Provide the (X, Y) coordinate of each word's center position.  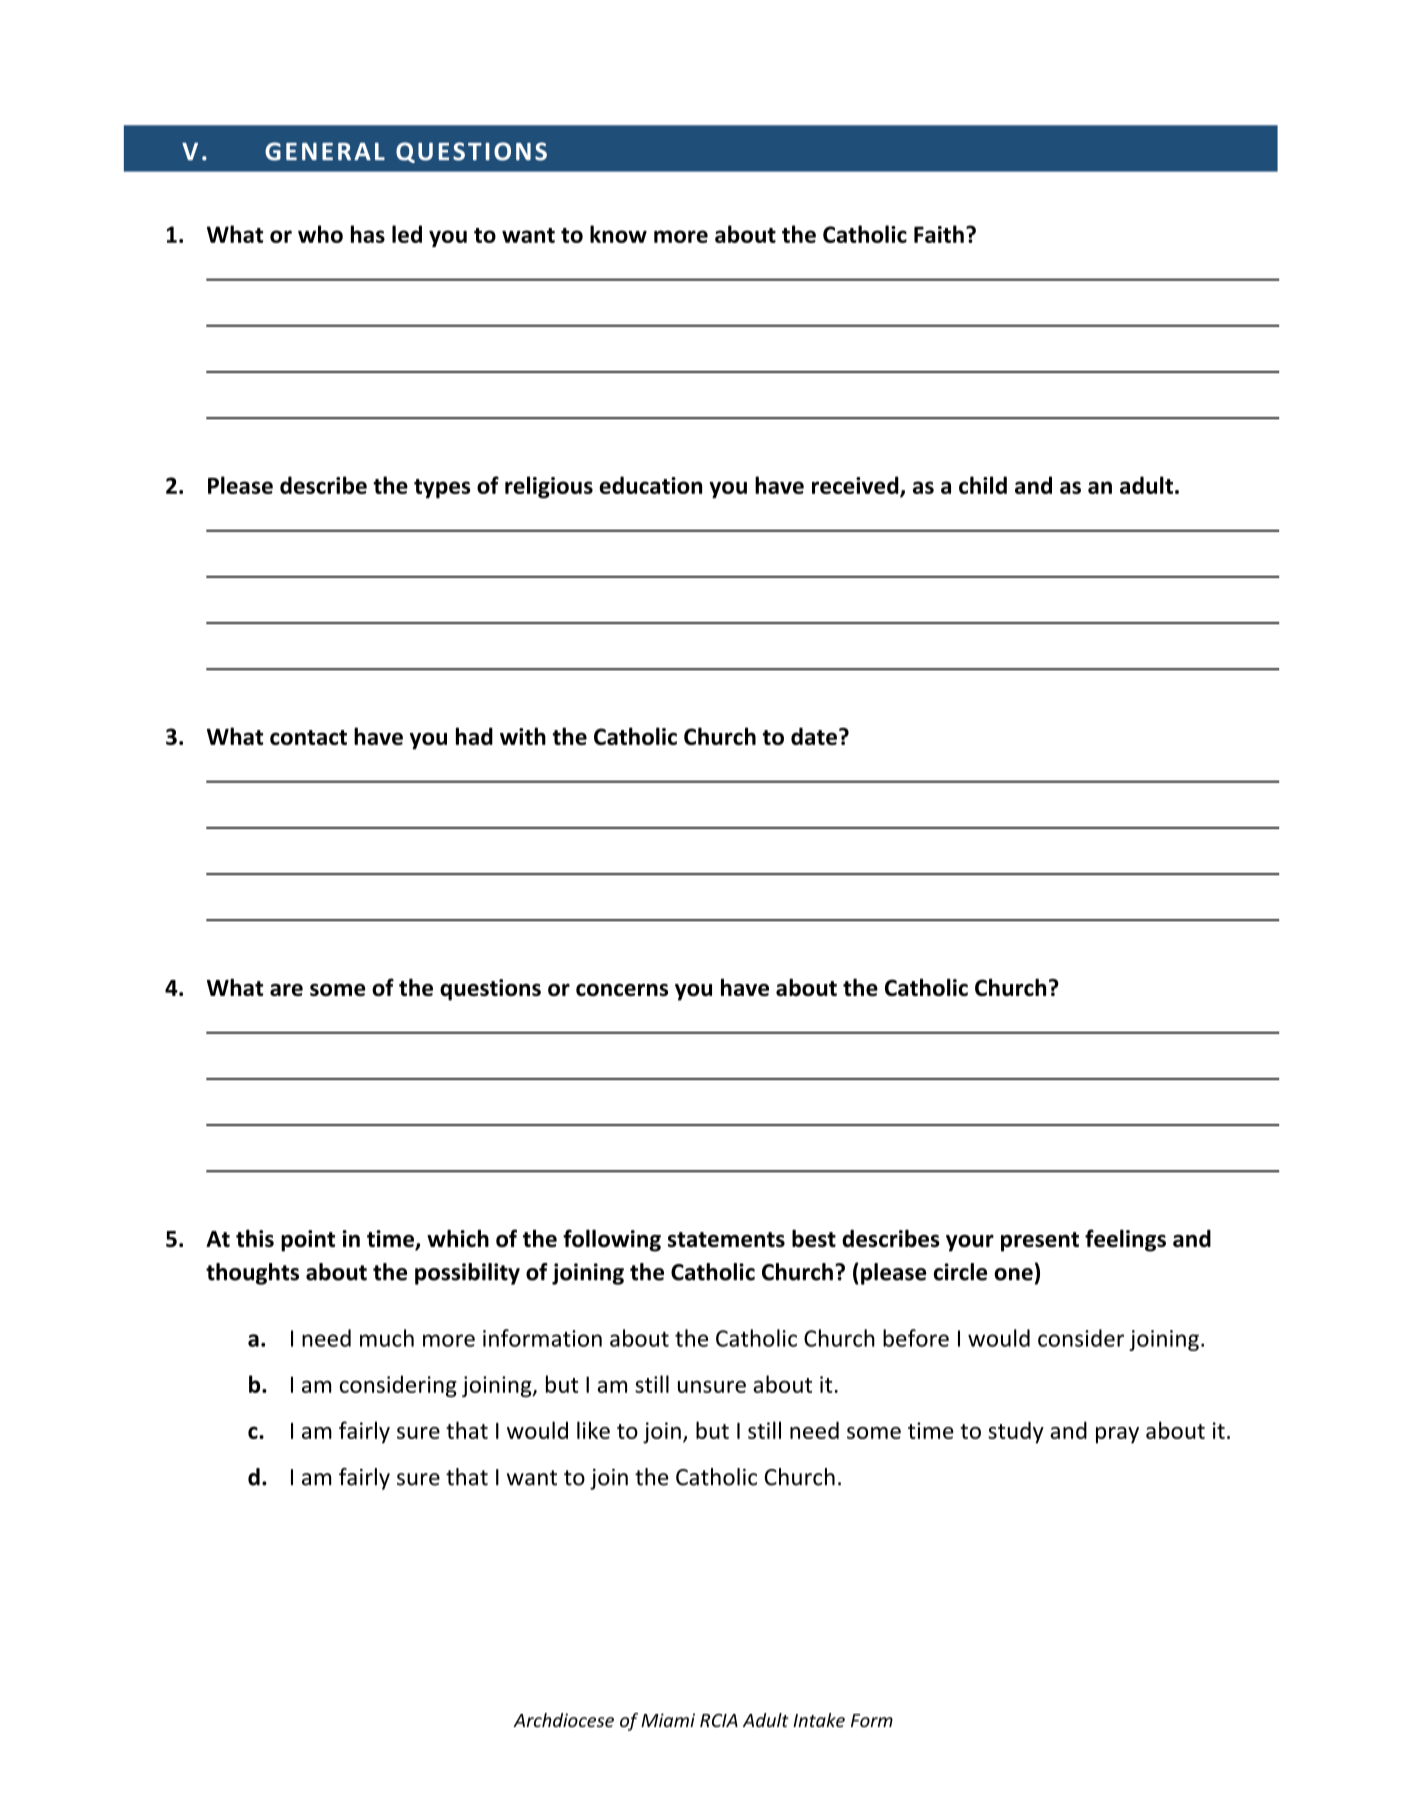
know (618, 234)
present (1040, 1242)
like (593, 1430)
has (368, 234)
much (387, 1338)
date (814, 736)
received (856, 486)
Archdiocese (563, 1720)
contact (308, 737)
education (650, 485)
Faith (939, 234)
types (442, 489)
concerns (622, 989)
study (1016, 1432)
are (286, 989)
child (983, 485)
